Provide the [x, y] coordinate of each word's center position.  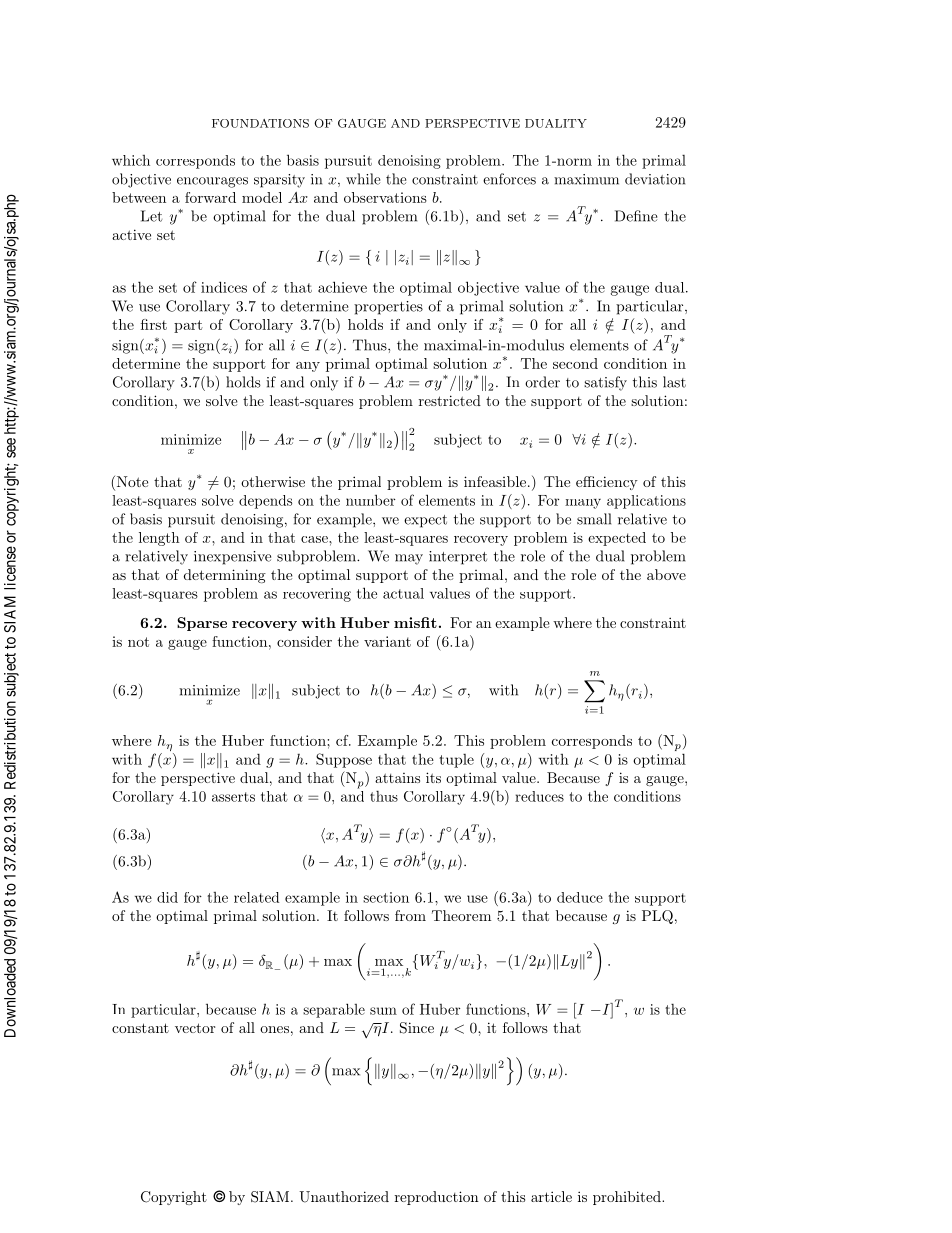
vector [195, 1028]
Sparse [202, 624]
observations [385, 197]
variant [387, 641]
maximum [586, 179]
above [666, 574]
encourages [212, 182]
